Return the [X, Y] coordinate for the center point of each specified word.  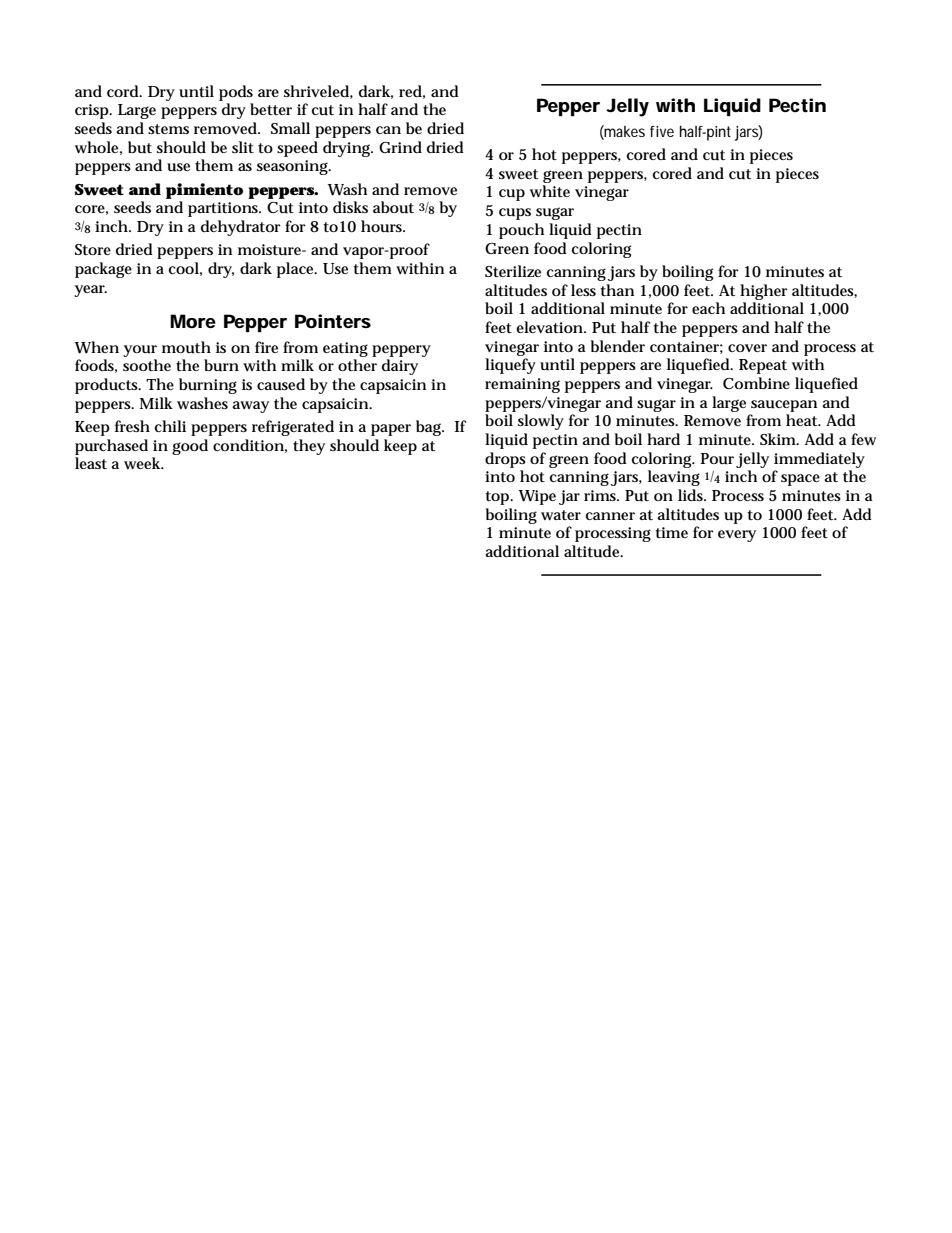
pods [236, 93]
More [193, 321]
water [561, 515]
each [708, 308]
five [662, 131]
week [143, 463]
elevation [549, 327]
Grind [400, 147]
